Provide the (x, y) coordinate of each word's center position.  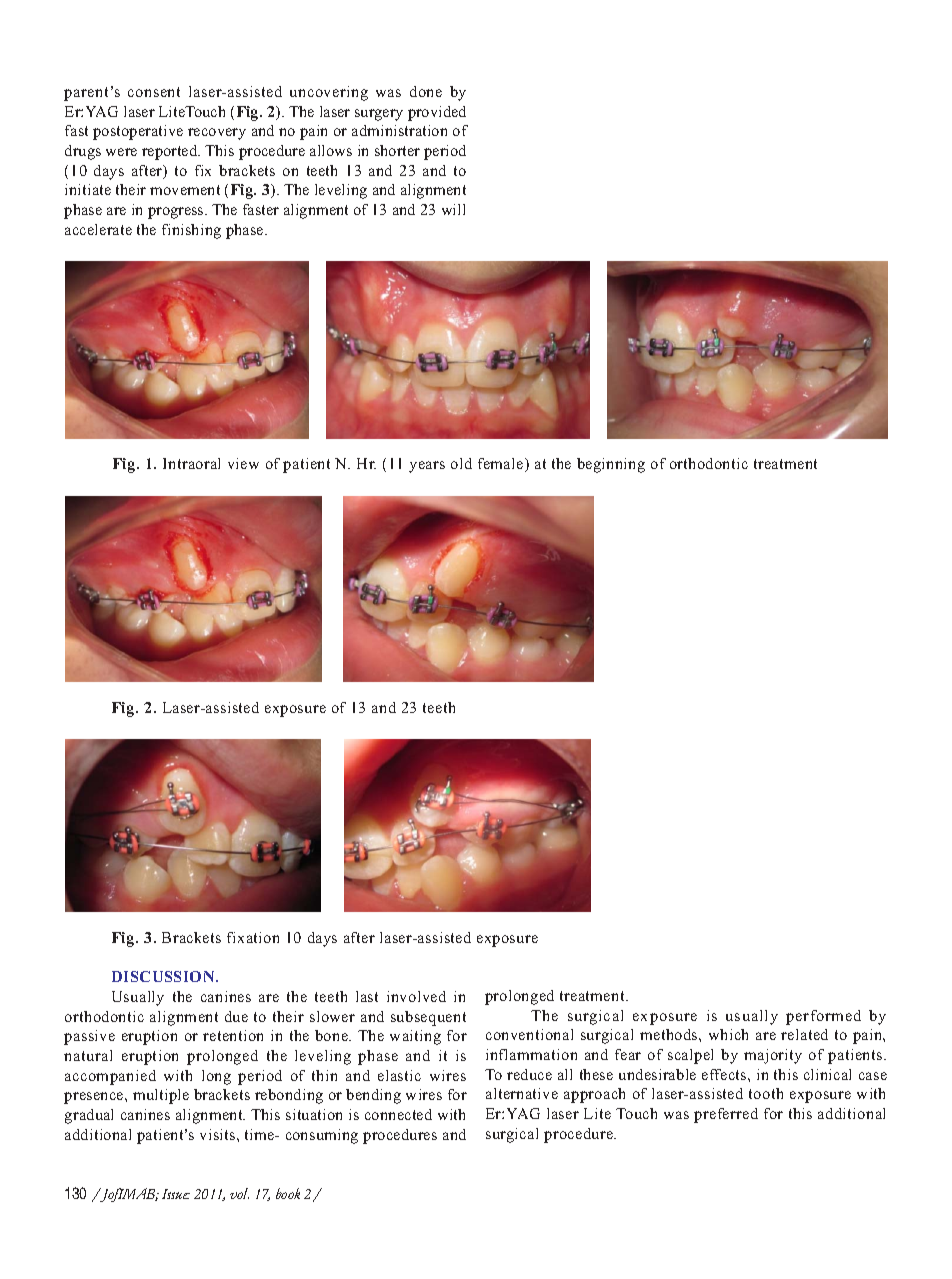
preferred (726, 1115)
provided (437, 113)
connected (398, 1114)
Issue (176, 1194)
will (453, 209)
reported (171, 152)
